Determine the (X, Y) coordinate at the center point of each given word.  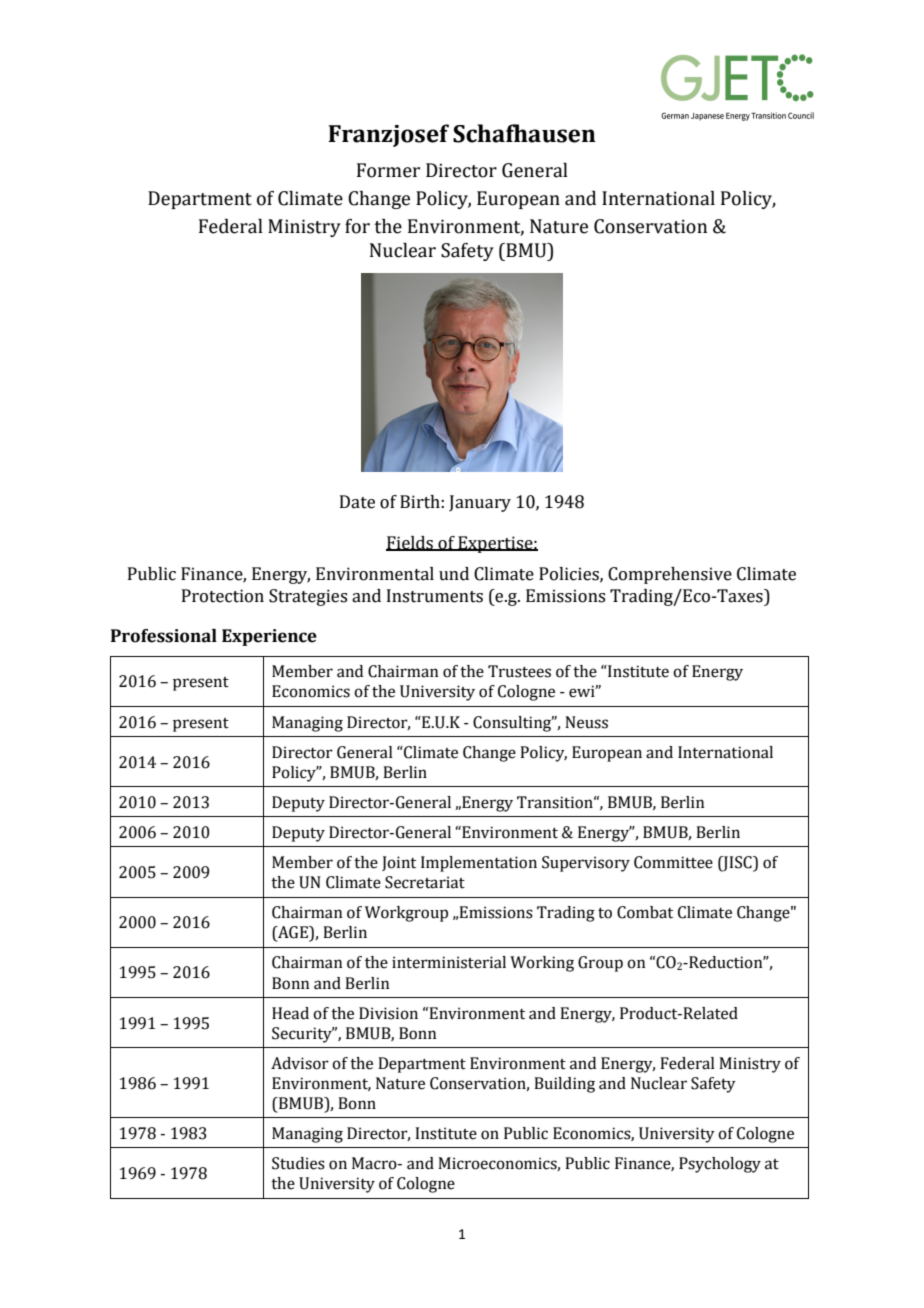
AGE (293, 933)
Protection (223, 596)
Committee (673, 862)
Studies (298, 1163)
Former (388, 170)
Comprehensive (670, 575)
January (480, 503)
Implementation (479, 864)
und (454, 574)
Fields (410, 543)
